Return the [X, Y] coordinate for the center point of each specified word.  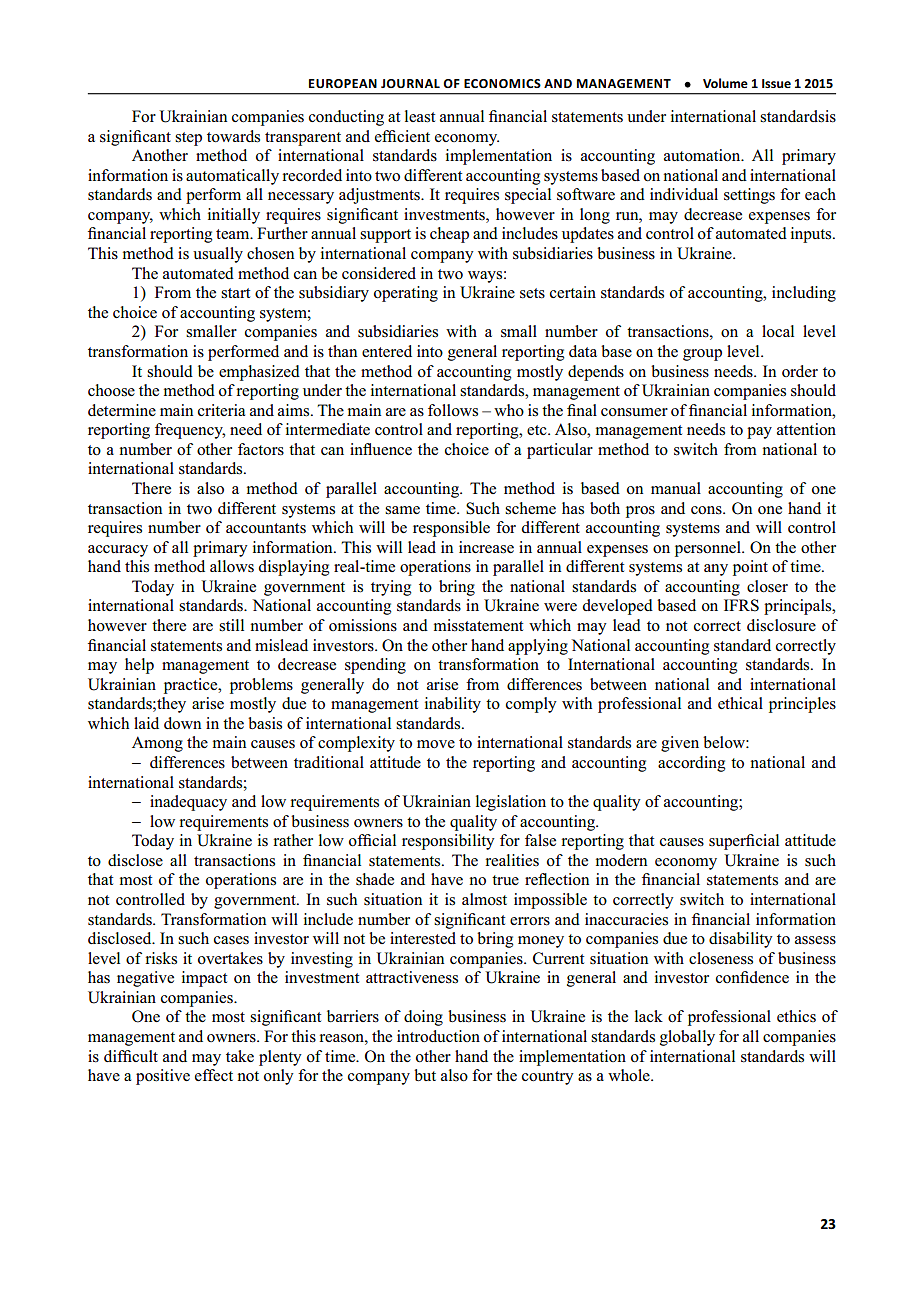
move [436, 744]
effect [214, 1075]
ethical [740, 703]
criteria [221, 410]
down [182, 723]
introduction [438, 1036]
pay [759, 433]
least [420, 116]
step [188, 139]
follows [453, 410]
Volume [725, 83]
